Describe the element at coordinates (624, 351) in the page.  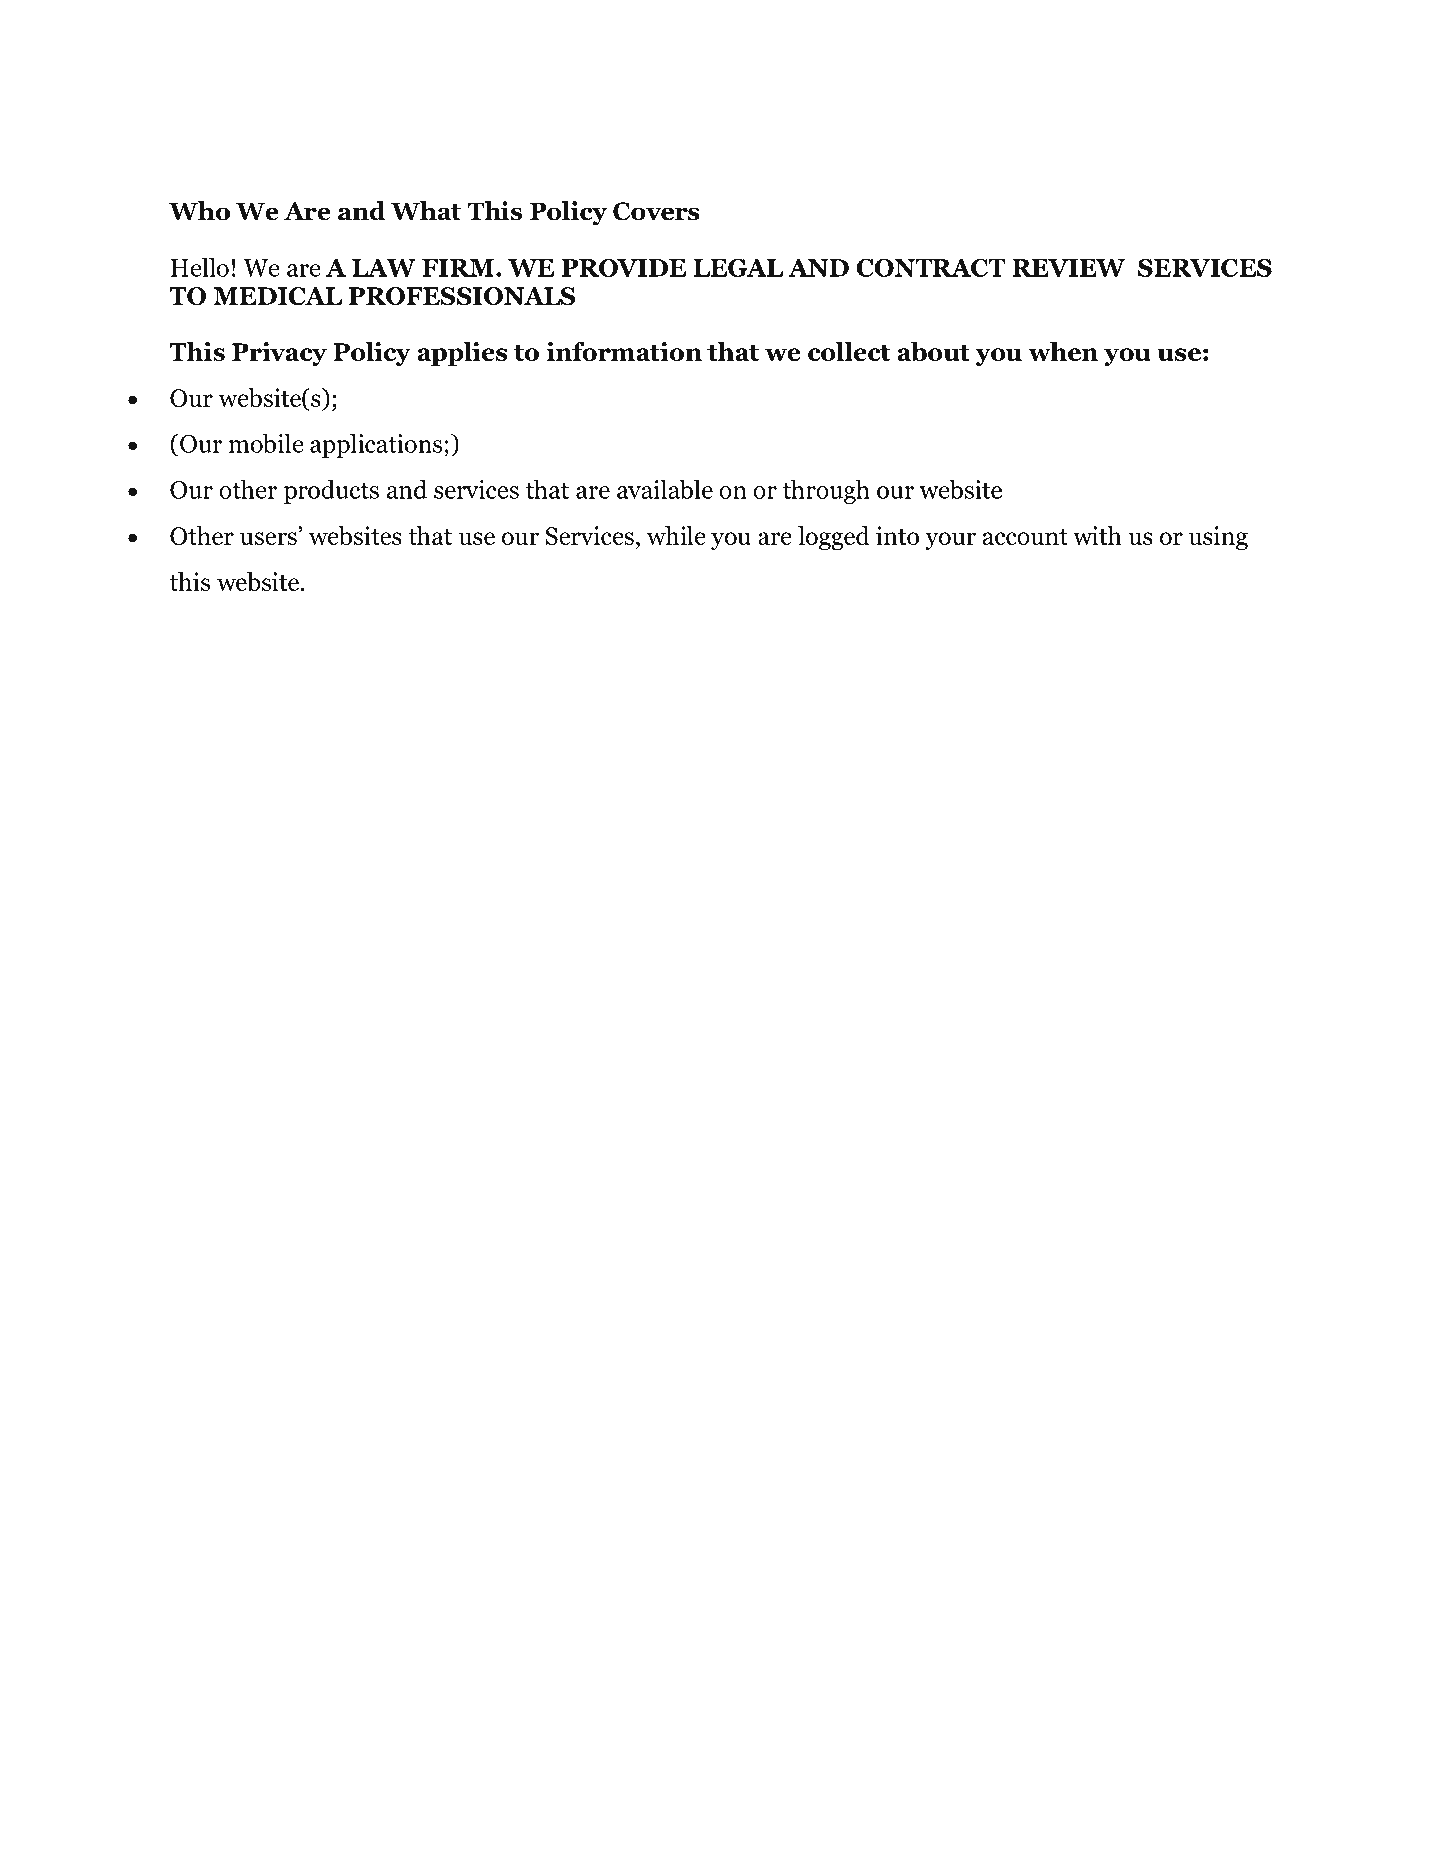
I see `information` at that location.
